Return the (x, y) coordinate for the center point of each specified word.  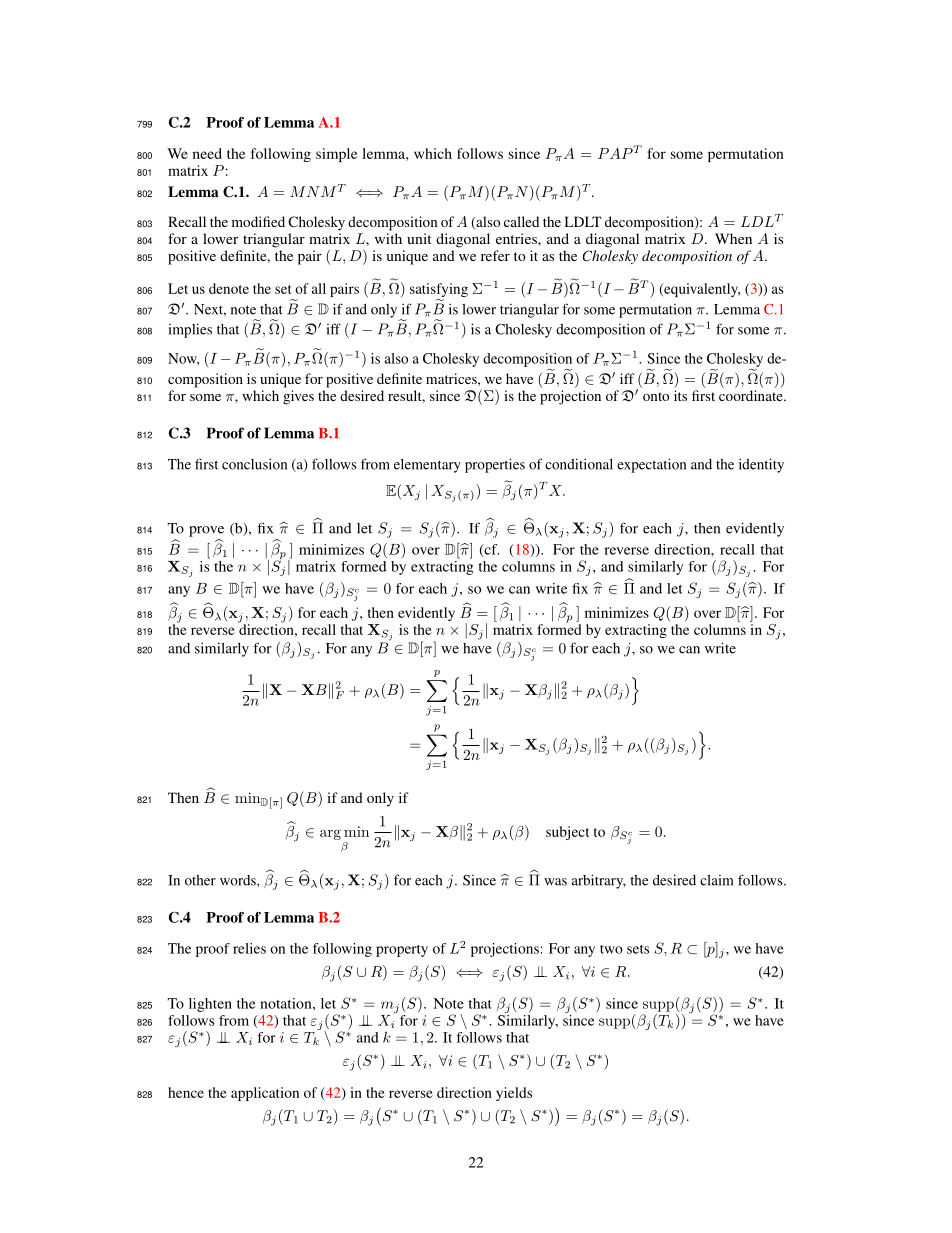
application (265, 1094)
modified (258, 221)
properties (495, 465)
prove (206, 531)
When (733, 238)
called (521, 221)
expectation (651, 465)
